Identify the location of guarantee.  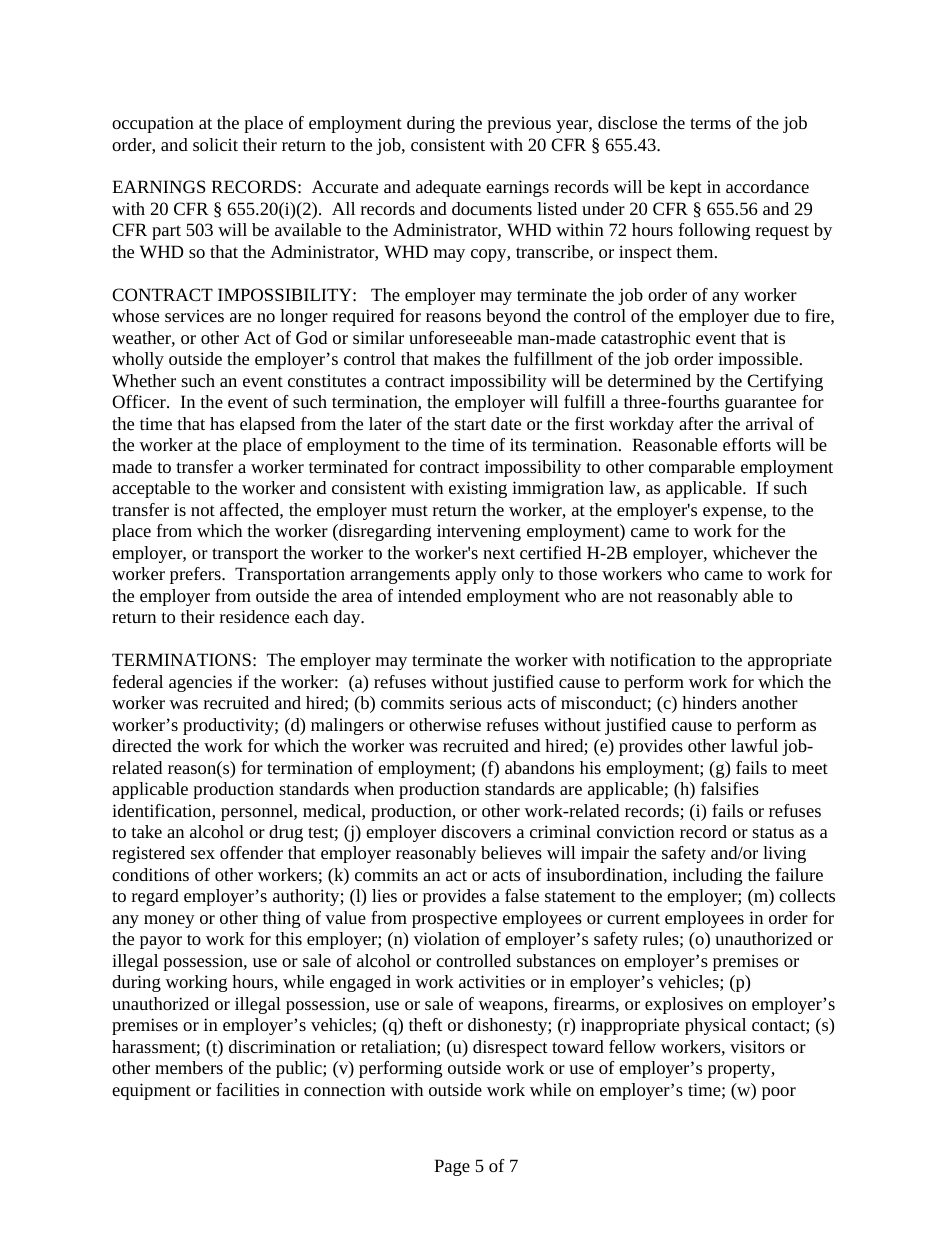
(760, 404).
